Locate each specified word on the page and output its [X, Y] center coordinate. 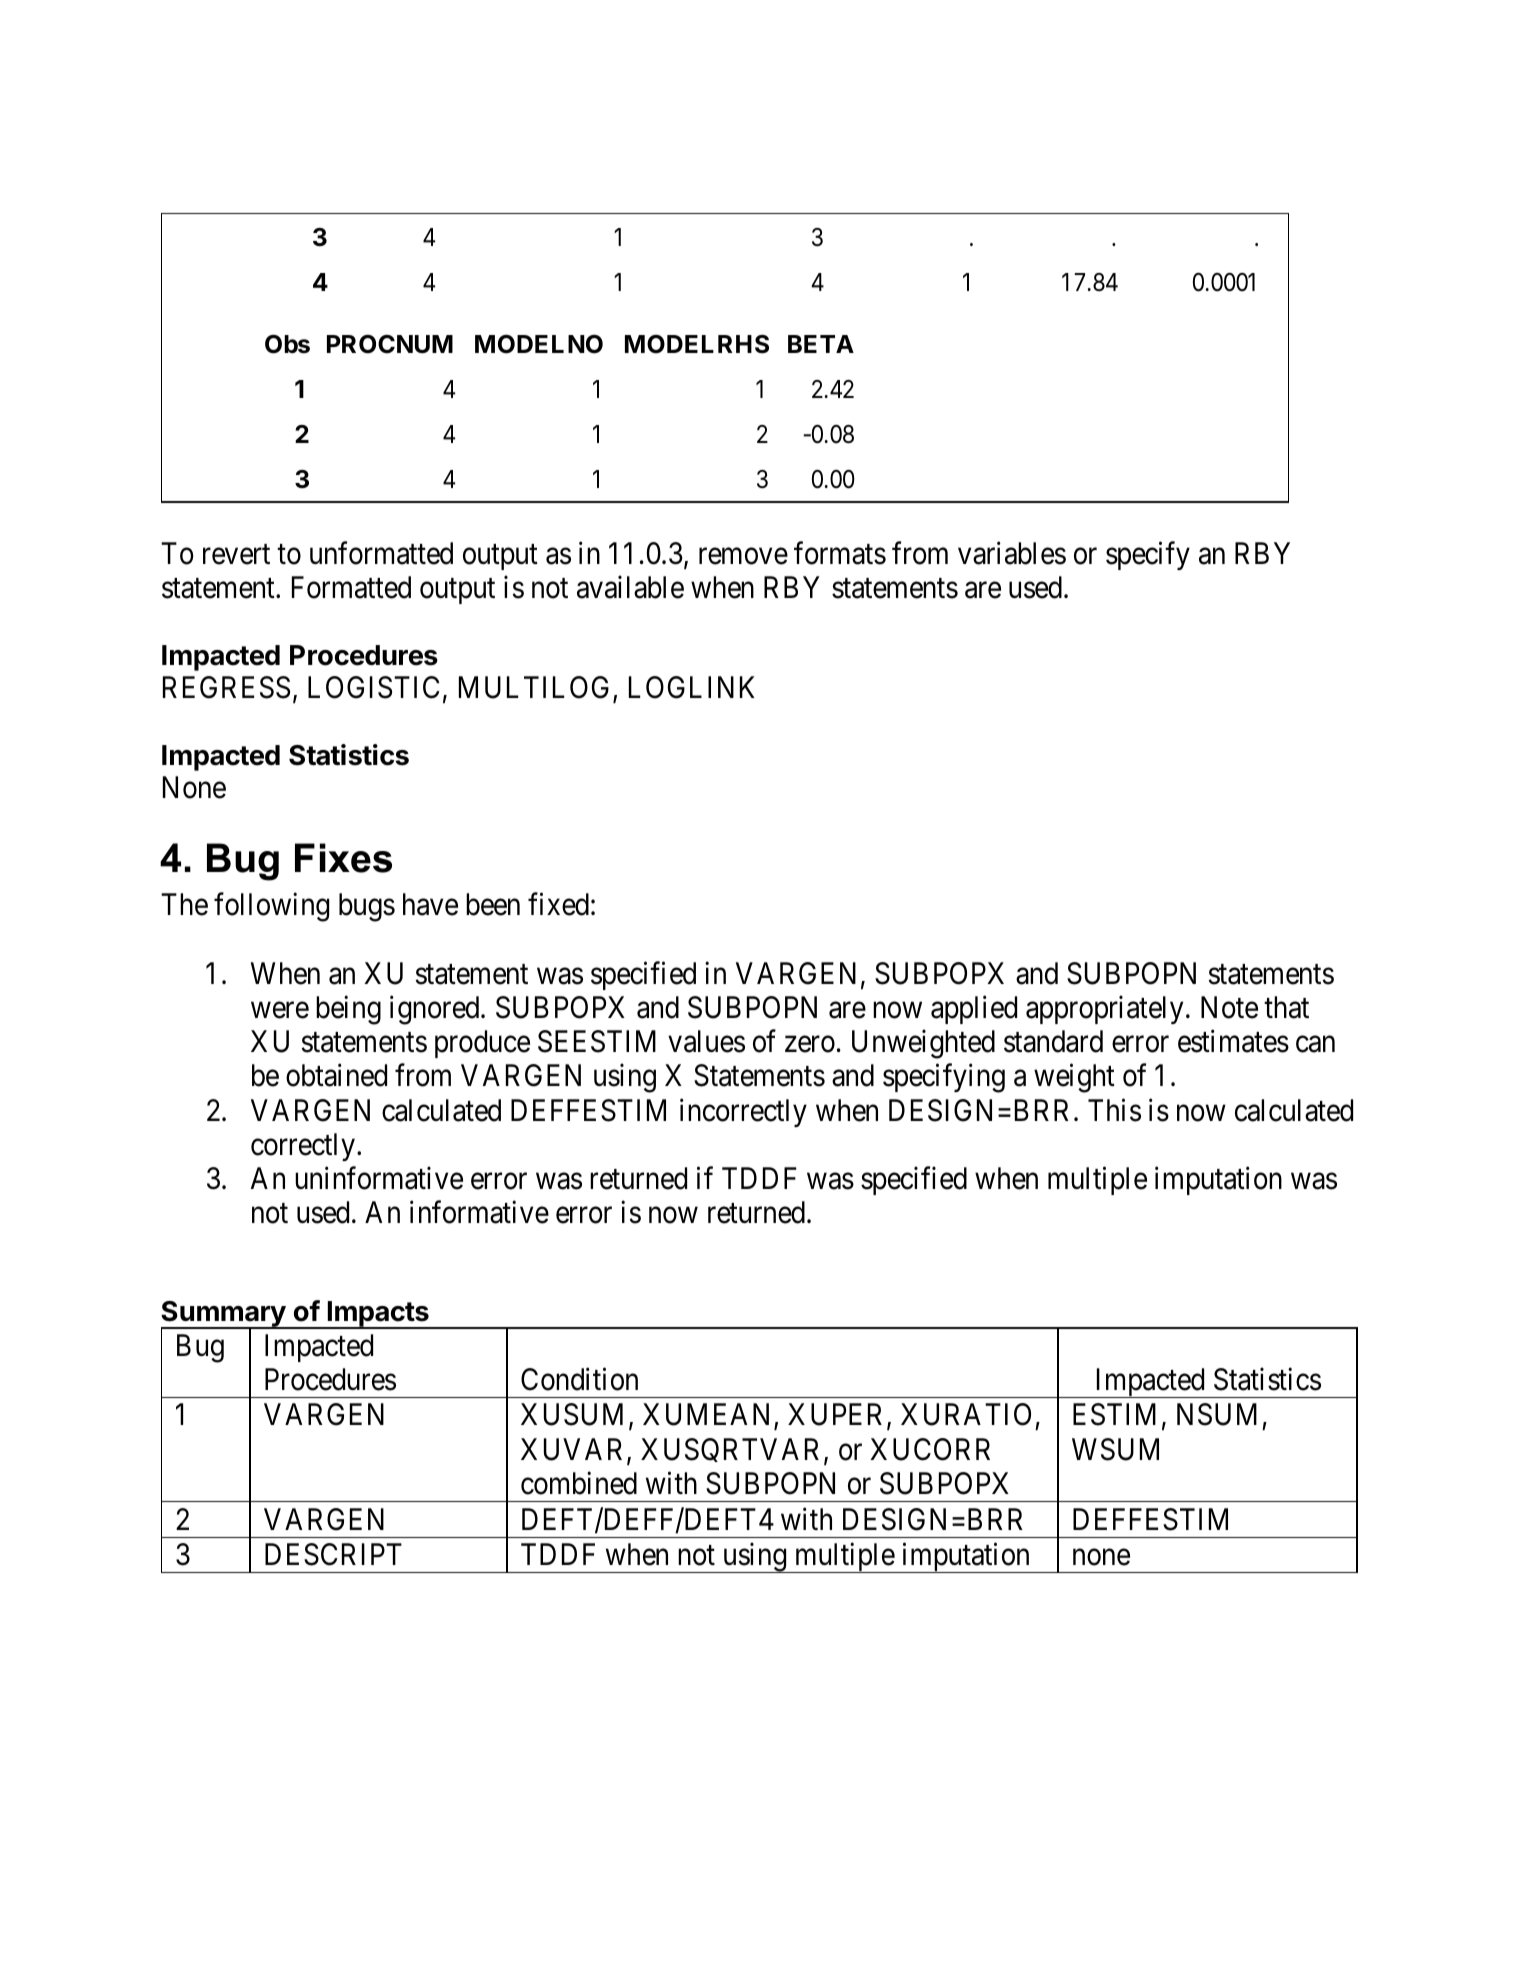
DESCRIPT [333, 1554]
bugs [367, 907]
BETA [821, 344]
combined [579, 1483]
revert [236, 555]
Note [1229, 1007]
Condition [579, 1379]
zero [810, 1044]
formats [840, 553]
